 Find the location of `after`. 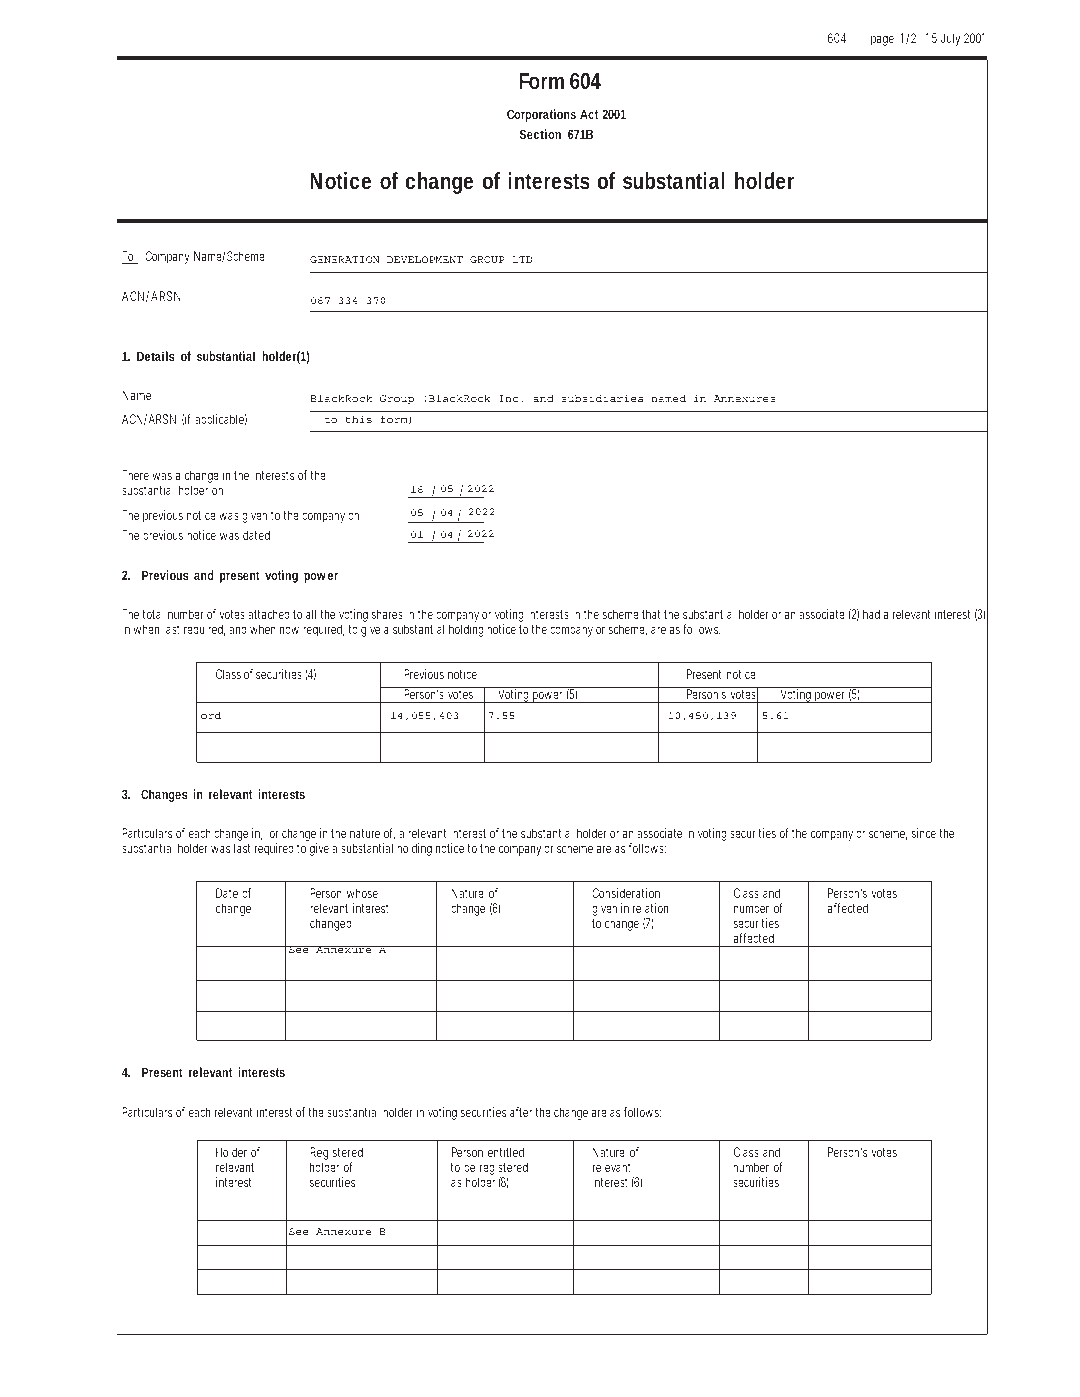

after is located at coordinates (523, 1112).
